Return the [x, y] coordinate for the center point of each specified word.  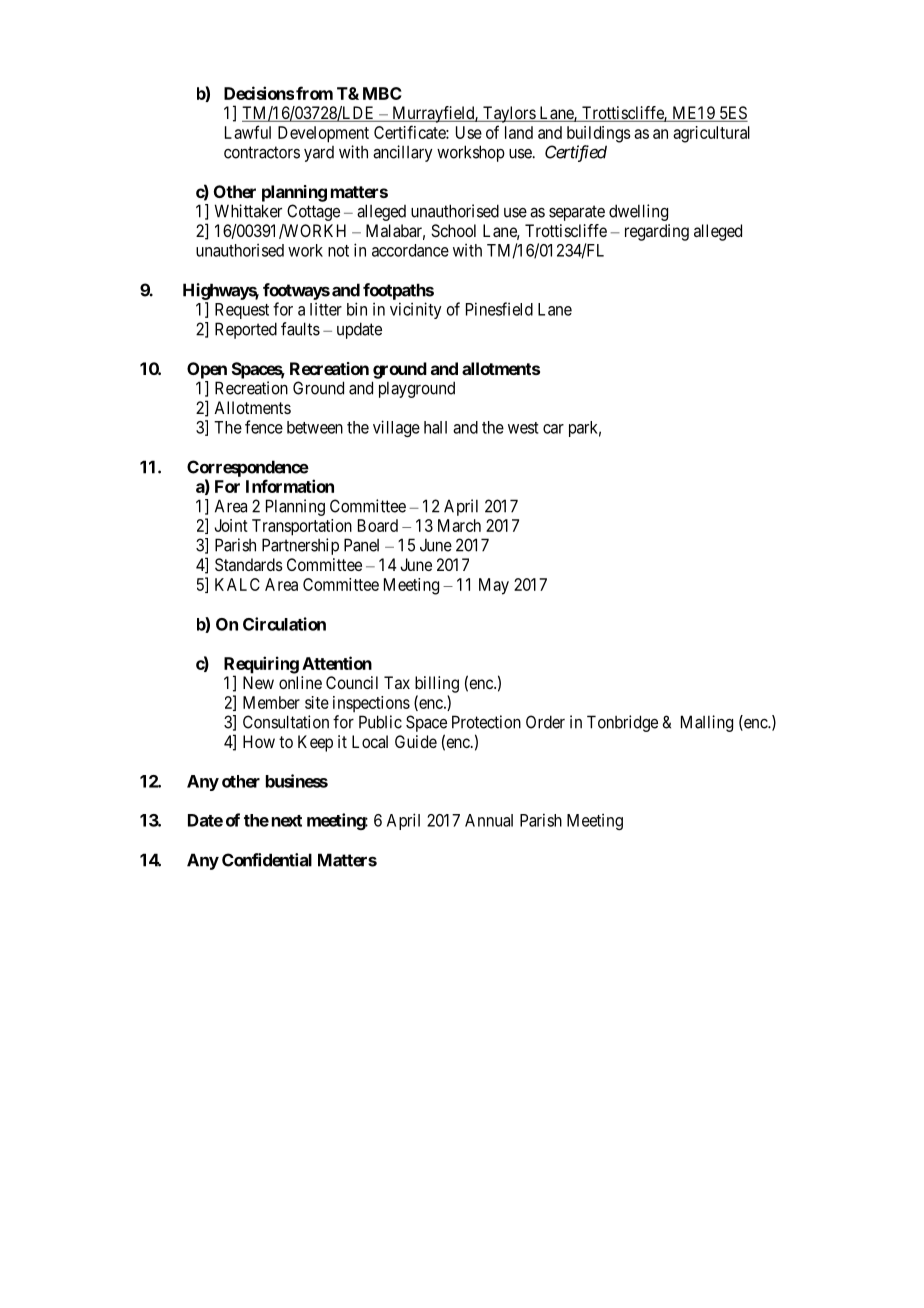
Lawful [248, 132]
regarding [657, 232]
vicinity [416, 310]
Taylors [509, 114]
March [459, 525]
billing [437, 684]
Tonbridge [622, 723]
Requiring [261, 666]
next [287, 821]
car [553, 429]
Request [242, 311]
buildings [599, 134]
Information [290, 486]
